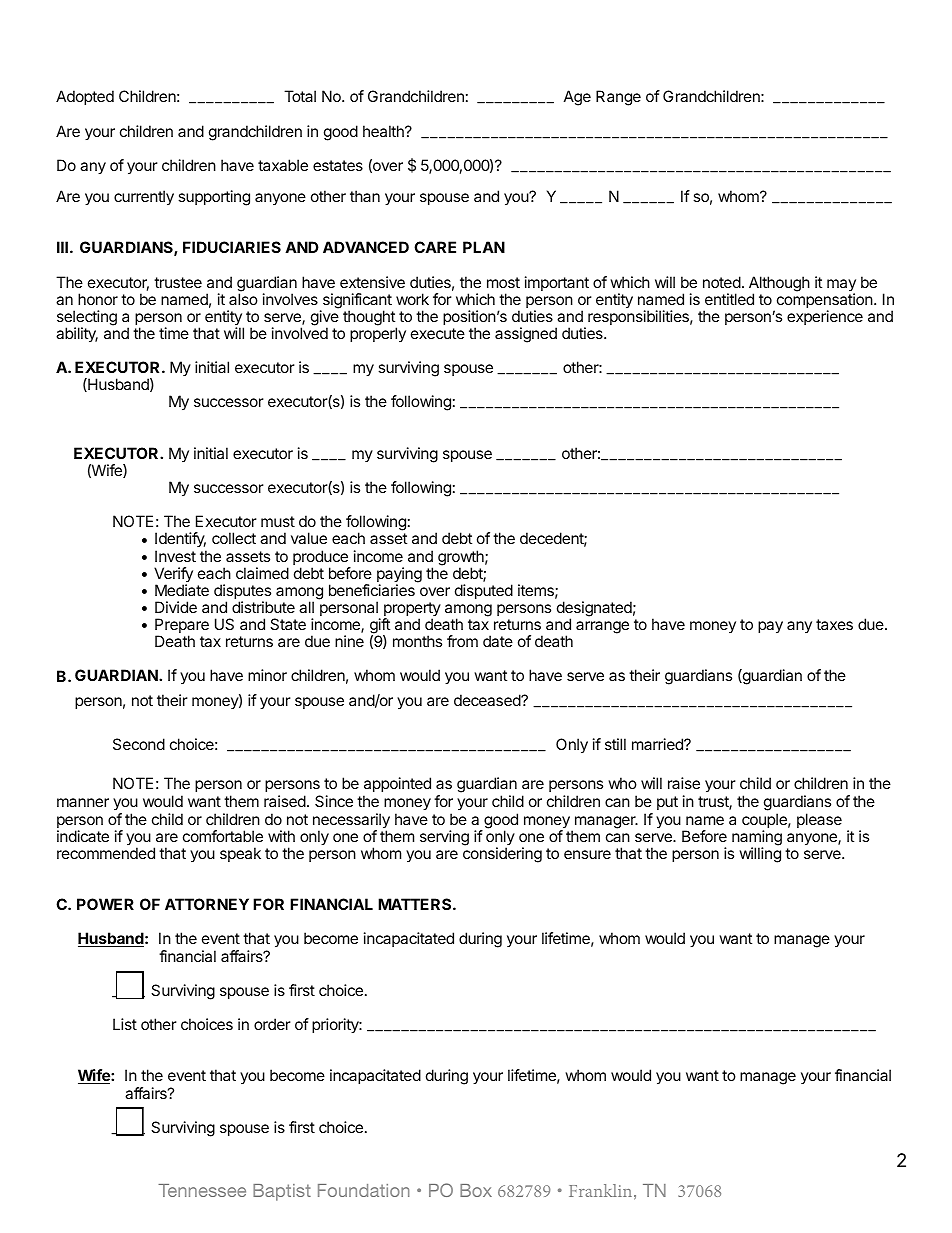 Image resolution: width=952 pixels, height=1233 pixels. What do you see at coordinates (779, 285) in the screenshot?
I see `Although` at bounding box center [779, 285].
